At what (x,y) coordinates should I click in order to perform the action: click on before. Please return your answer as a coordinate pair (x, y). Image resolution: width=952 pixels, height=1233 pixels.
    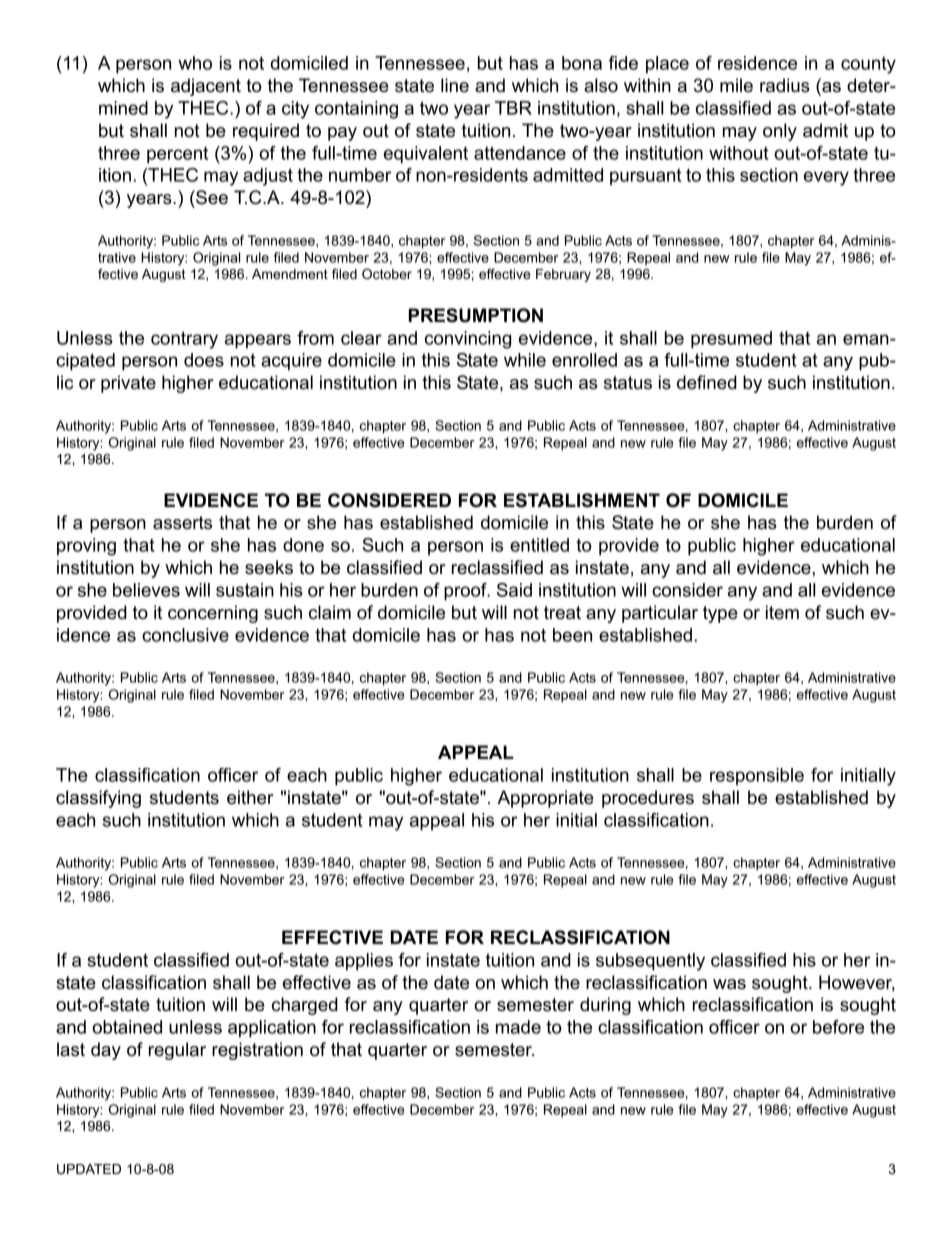
    Looking at the image, I should click on (838, 1027).
